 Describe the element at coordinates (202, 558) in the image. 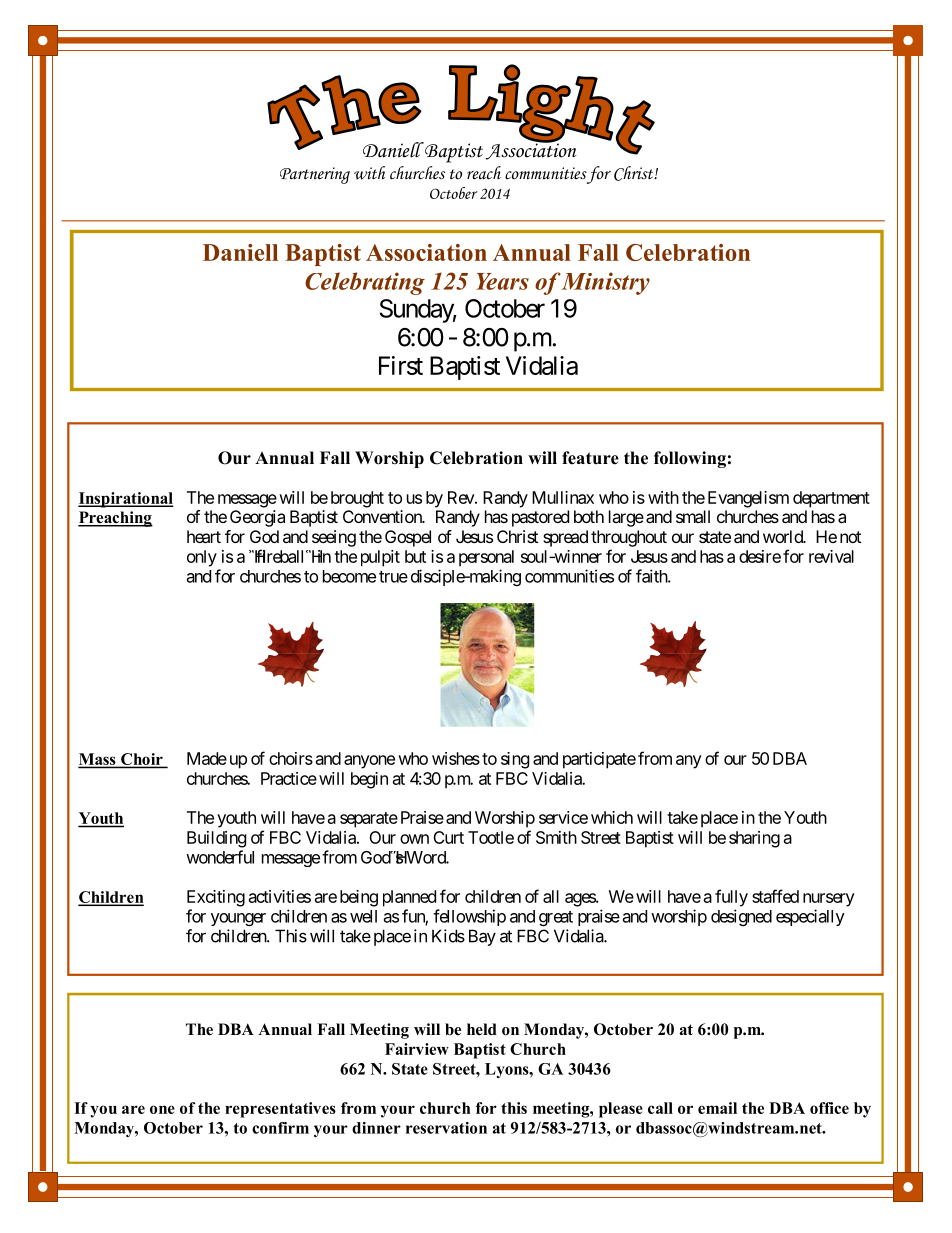

I see `only` at that location.
